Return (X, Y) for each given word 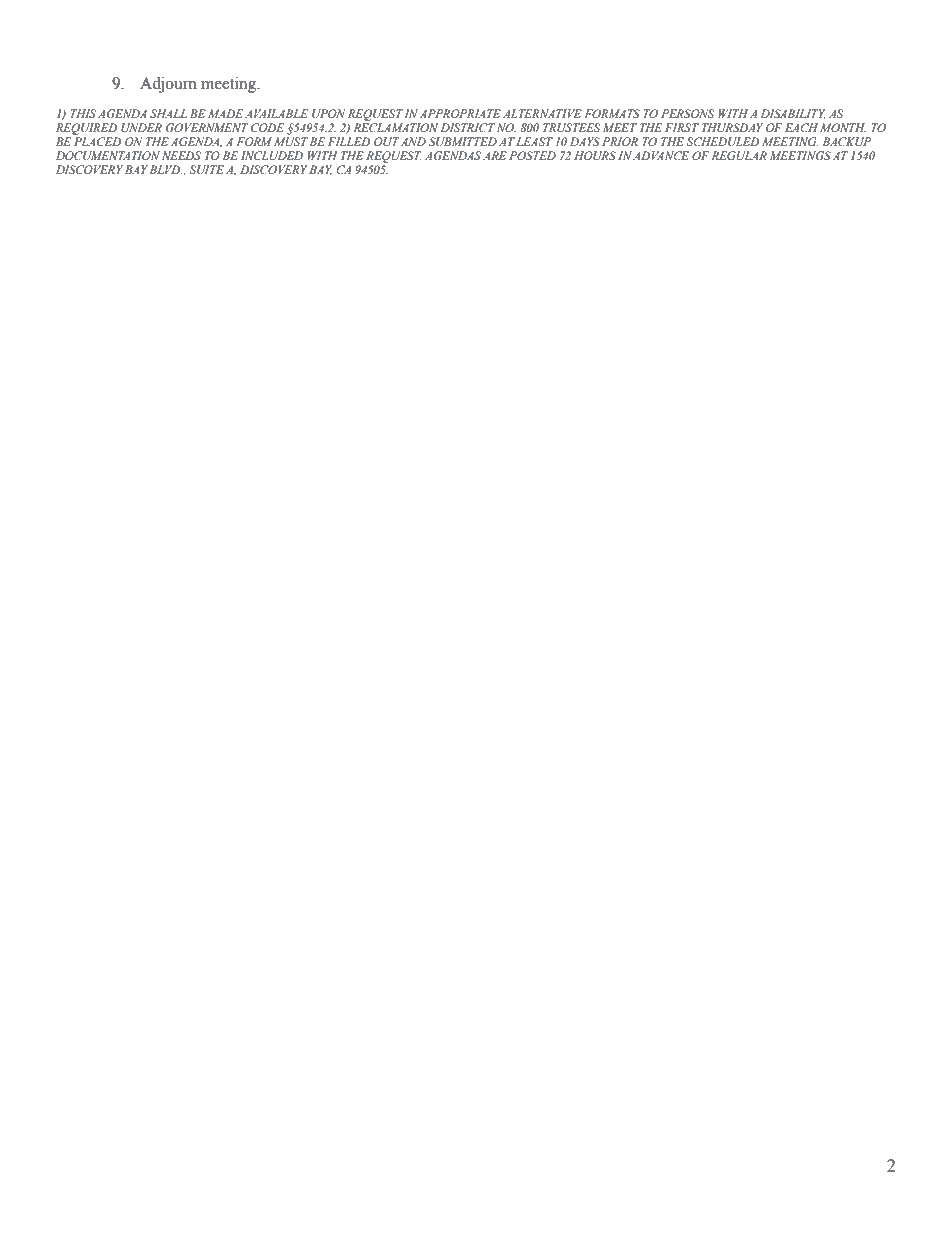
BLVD (166, 169)
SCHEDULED (722, 141)
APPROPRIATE (460, 113)
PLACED (97, 141)
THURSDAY (732, 127)
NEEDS (181, 155)
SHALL (168, 113)
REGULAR (739, 155)
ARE (495, 155)
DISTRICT (468, 127)
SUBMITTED (463, 141)
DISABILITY (793, 114)
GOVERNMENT (207, 128)
